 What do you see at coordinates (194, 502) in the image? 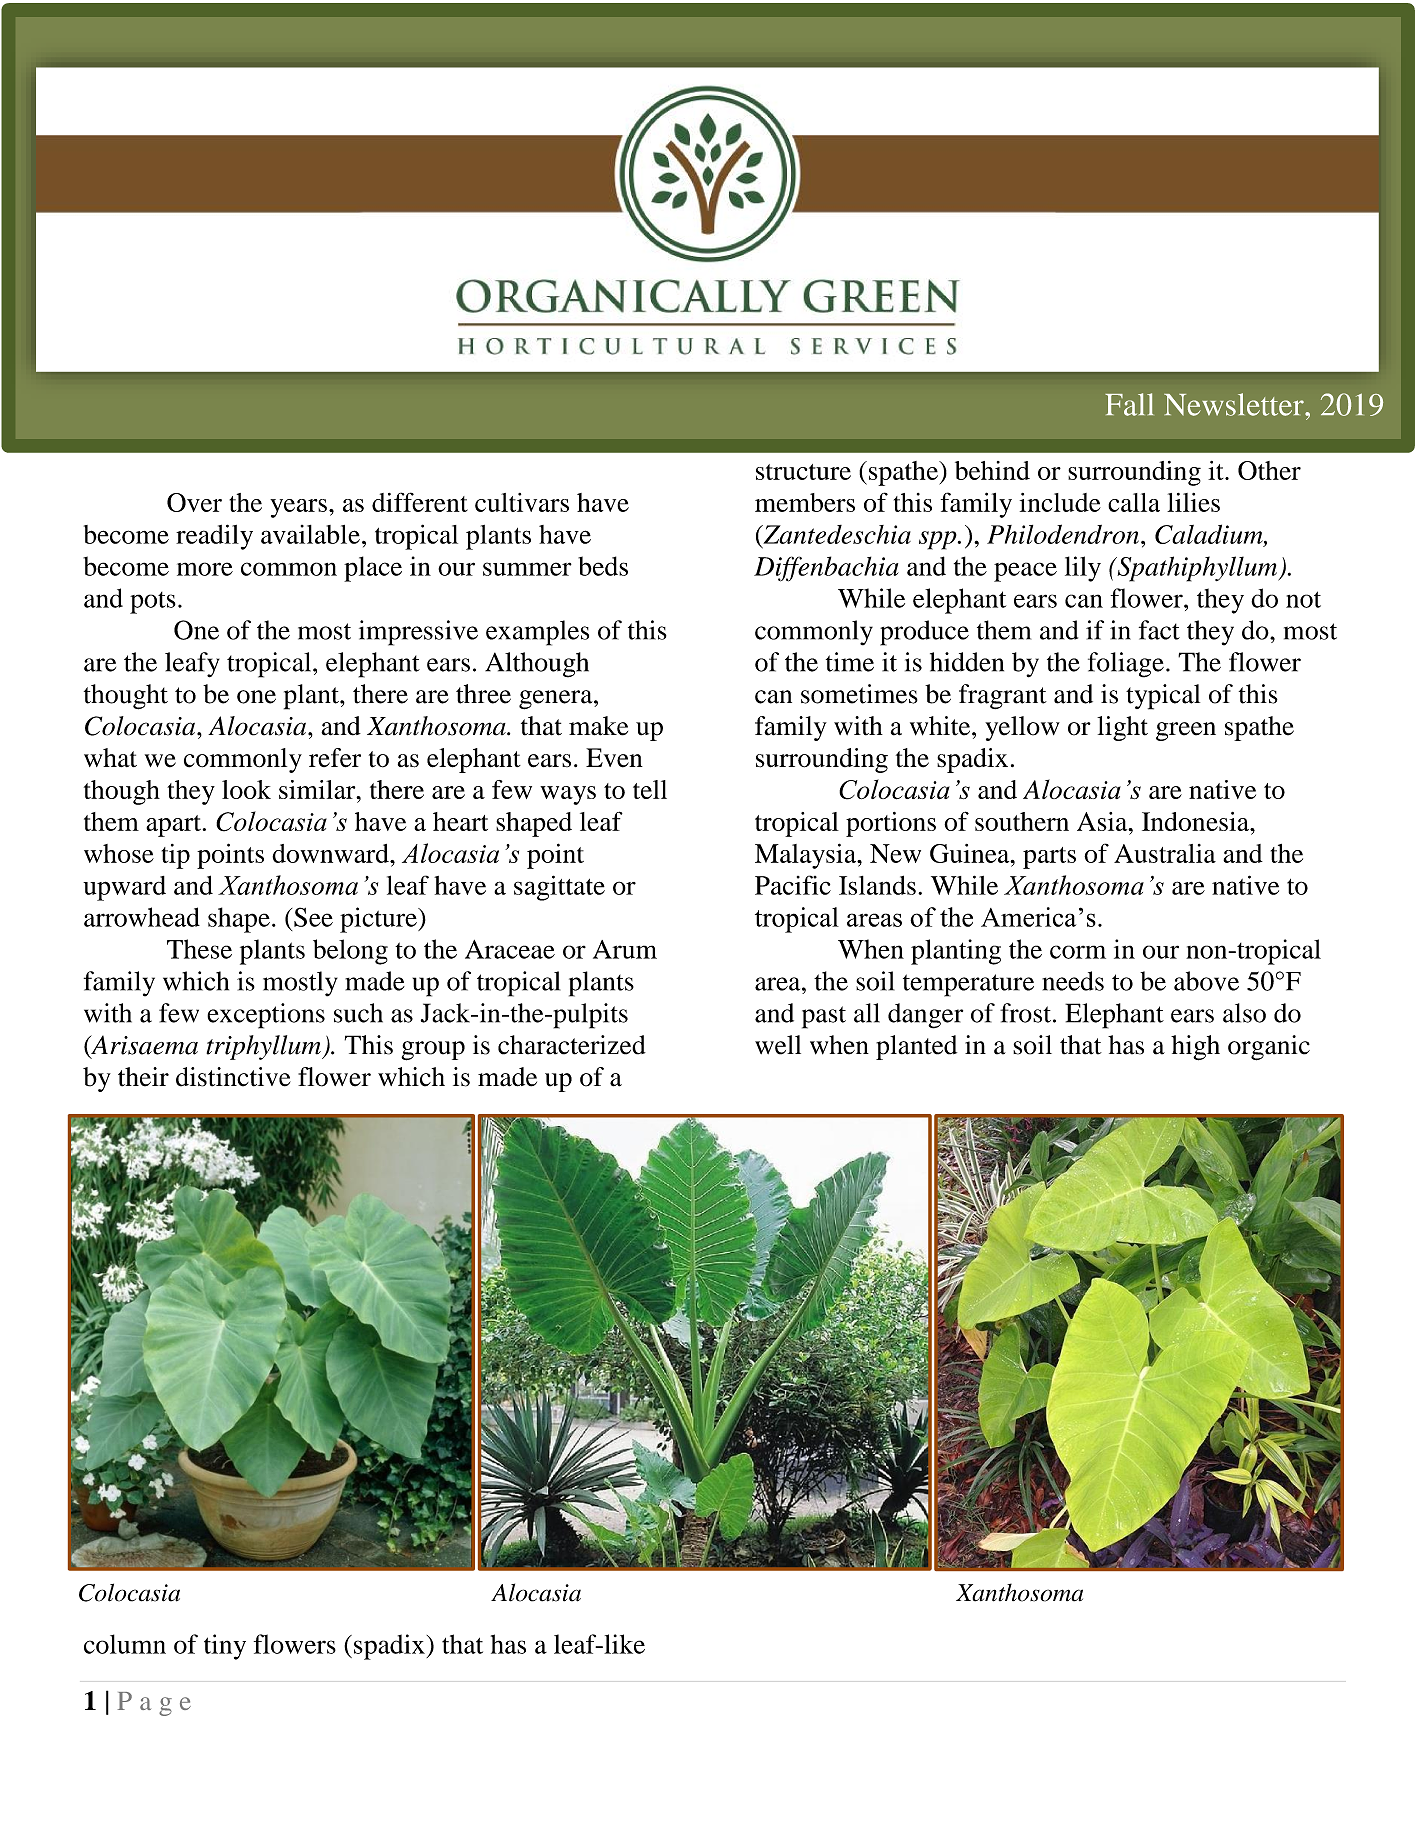
I see `Over` at bounding box center [194, 502].
